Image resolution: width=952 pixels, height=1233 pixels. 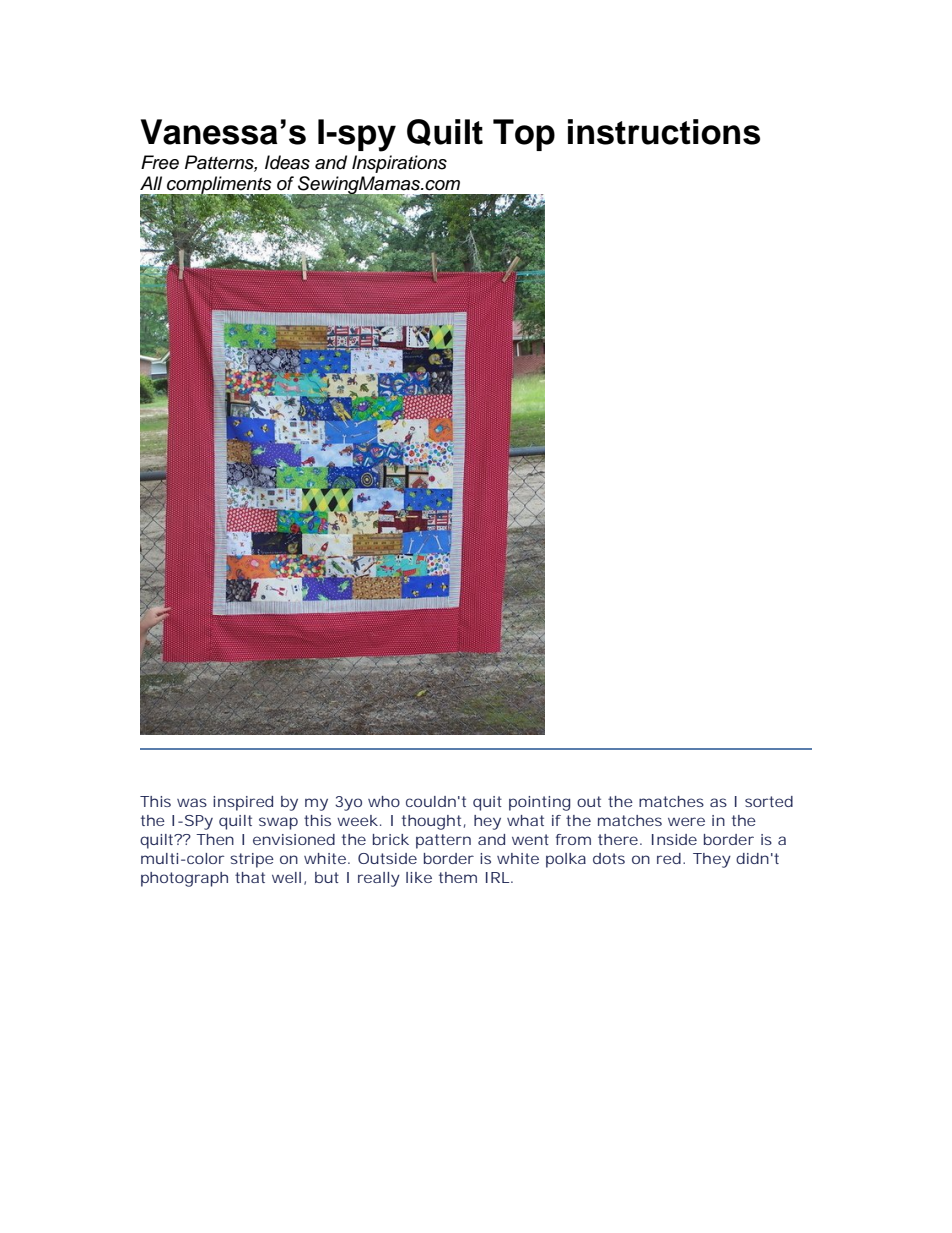 I want to click on Top, so click(x=524, y=135).
